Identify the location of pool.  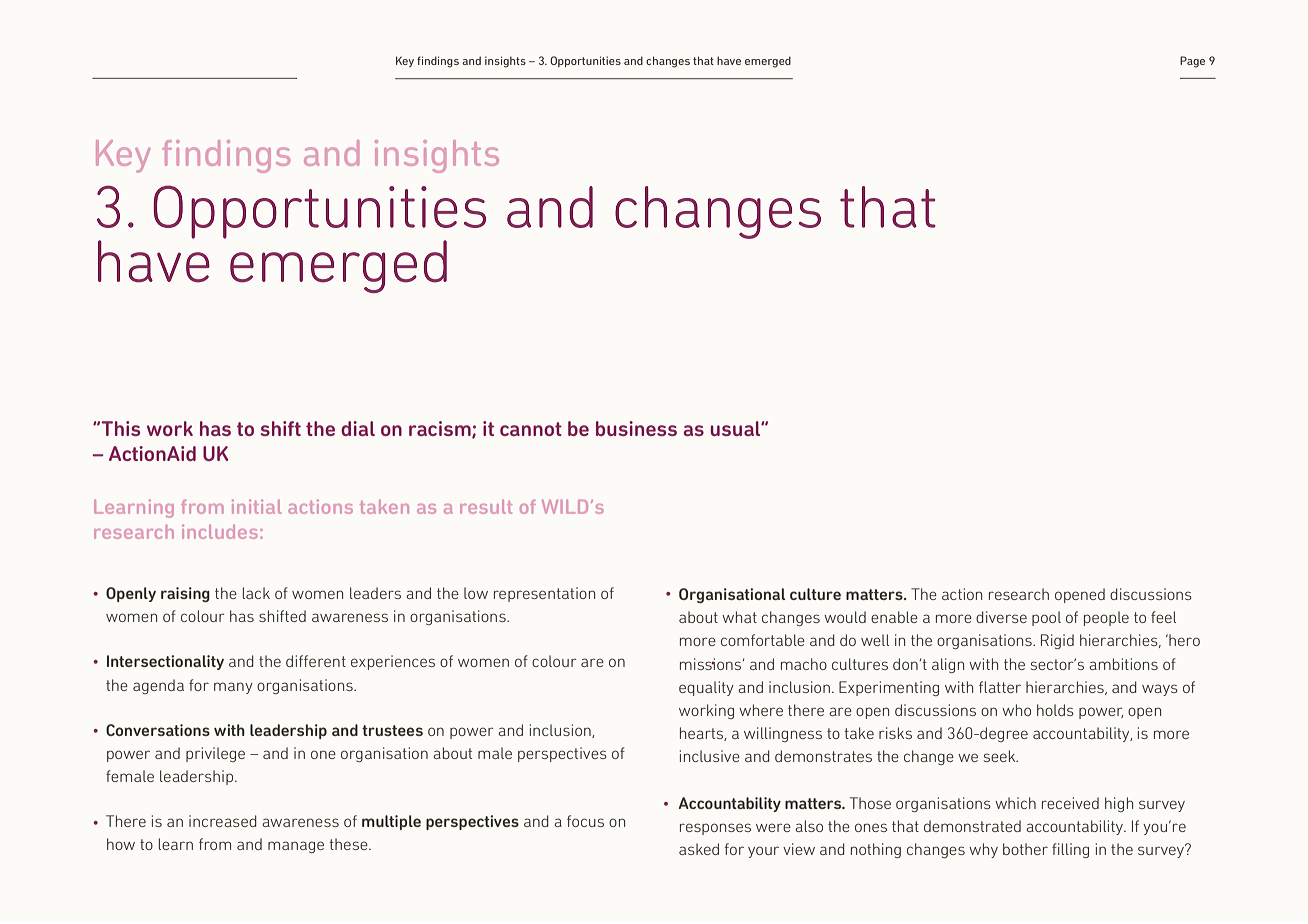
(1046, 618).
